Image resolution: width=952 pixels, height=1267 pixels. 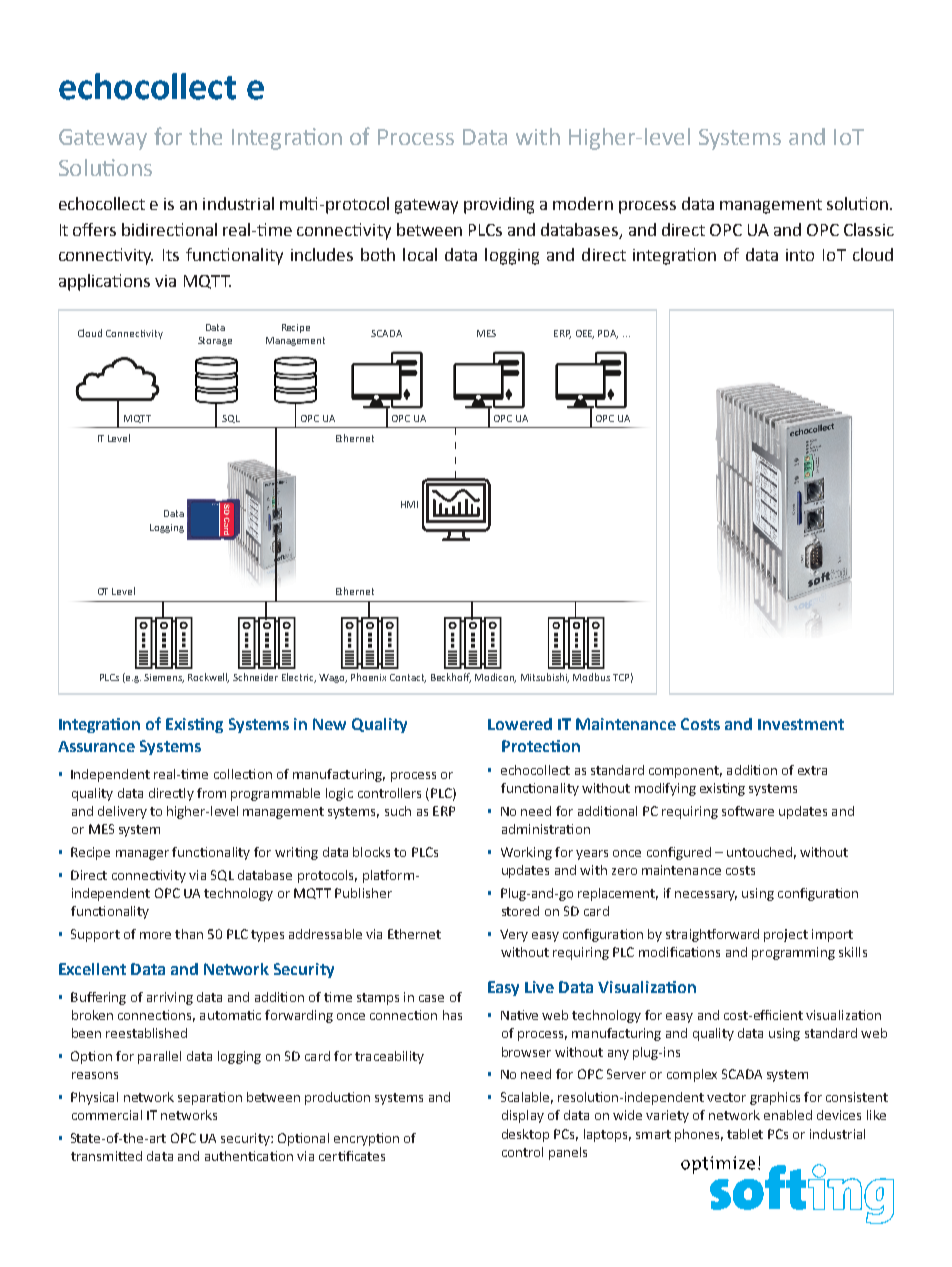 What do you see at coordinates (523, 1116) in the document?
I see `display` at bounding box center [523, 1116].
